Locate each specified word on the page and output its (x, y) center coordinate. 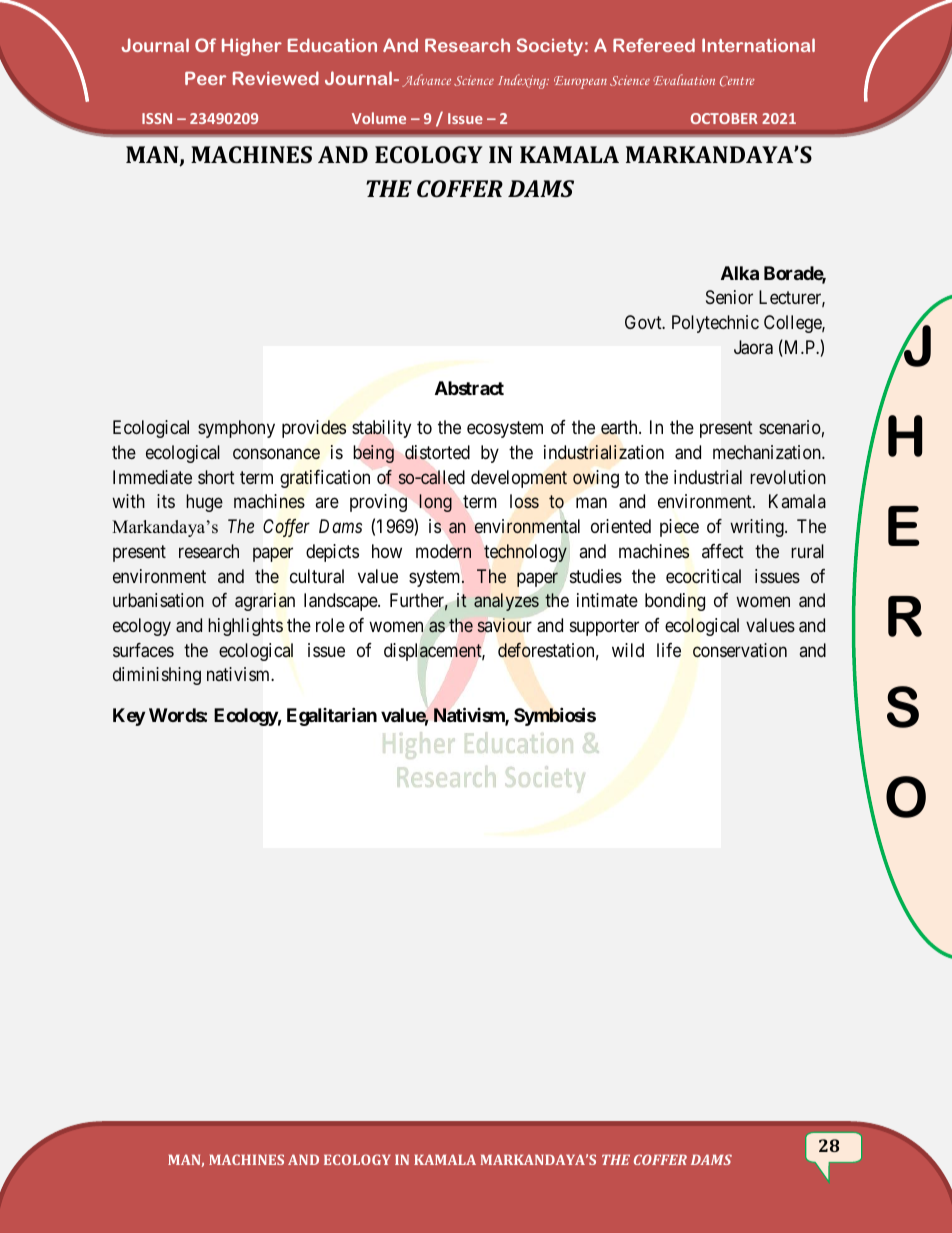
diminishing (157, 676)
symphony (236, 429)
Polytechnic (715, 324)
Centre (737, 81)
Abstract (469, 388)
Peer (205, 78)
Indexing (523, 81)
